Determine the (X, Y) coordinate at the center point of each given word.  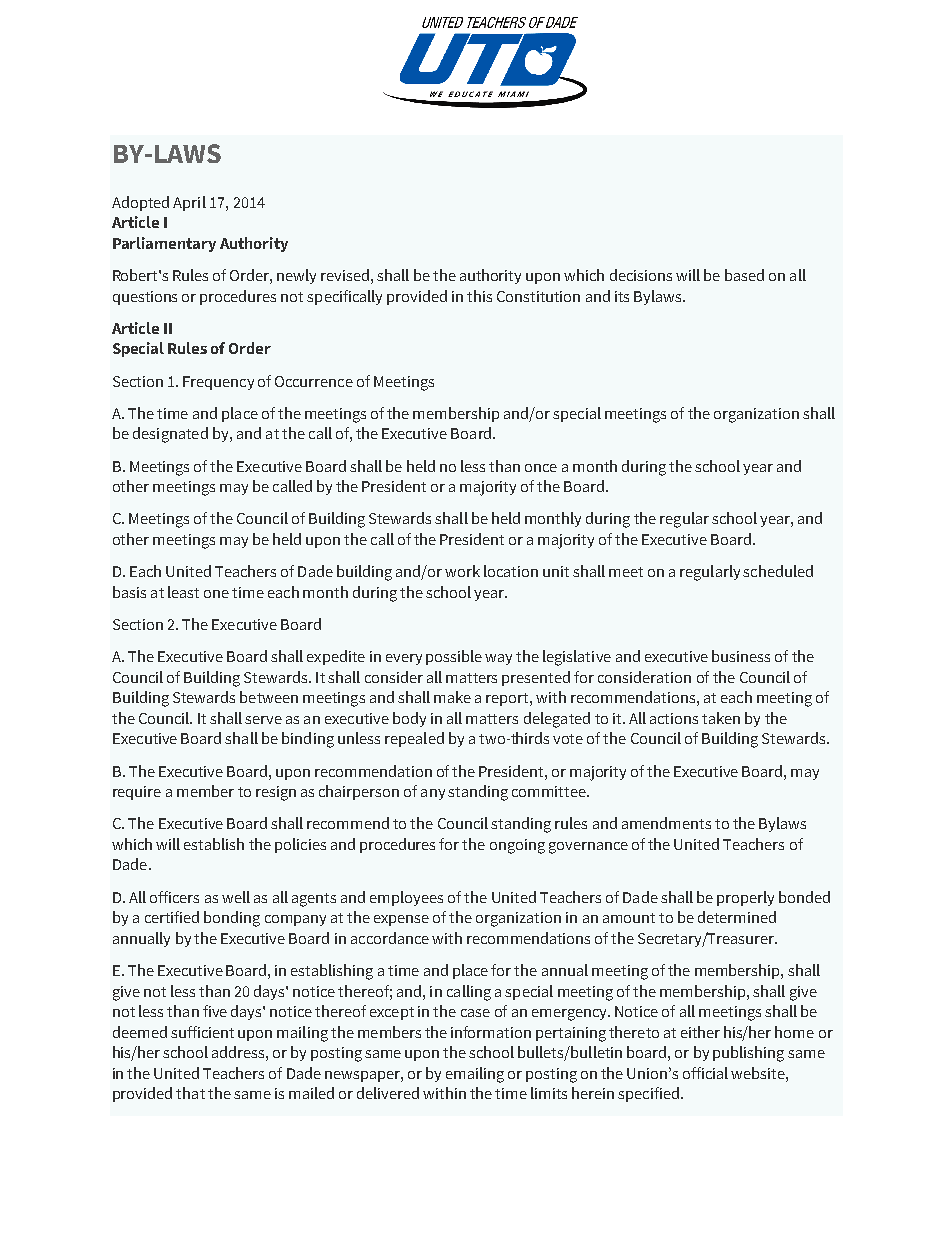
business (741, 656)
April (189, 203)
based (744, 275)
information (491, 1032)
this (479, 296)
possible (454, 657)
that (190, 1093)
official (705, 1073)
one (216, 594)
